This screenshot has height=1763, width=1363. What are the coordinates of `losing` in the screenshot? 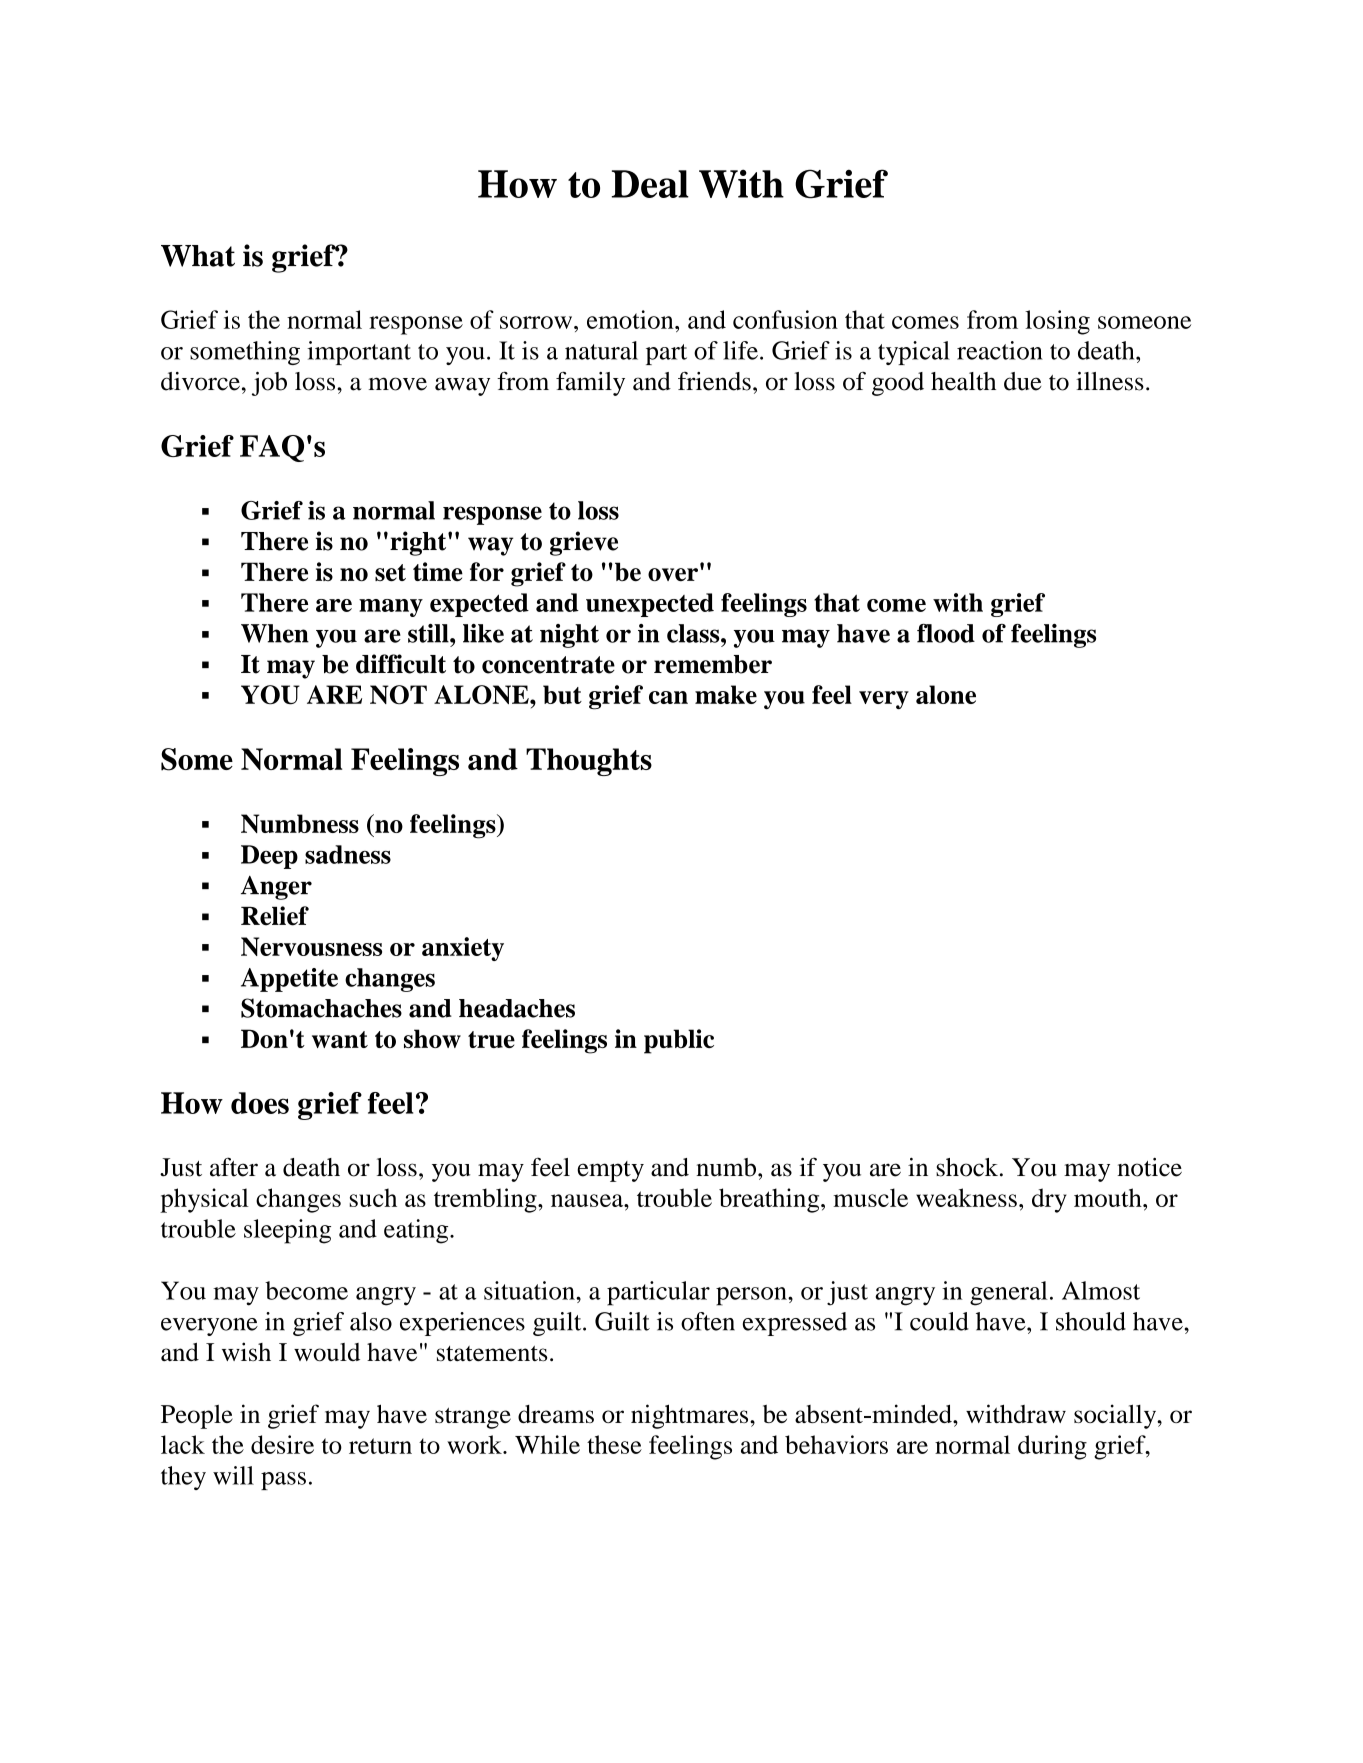 It's located at (1057, 322).
